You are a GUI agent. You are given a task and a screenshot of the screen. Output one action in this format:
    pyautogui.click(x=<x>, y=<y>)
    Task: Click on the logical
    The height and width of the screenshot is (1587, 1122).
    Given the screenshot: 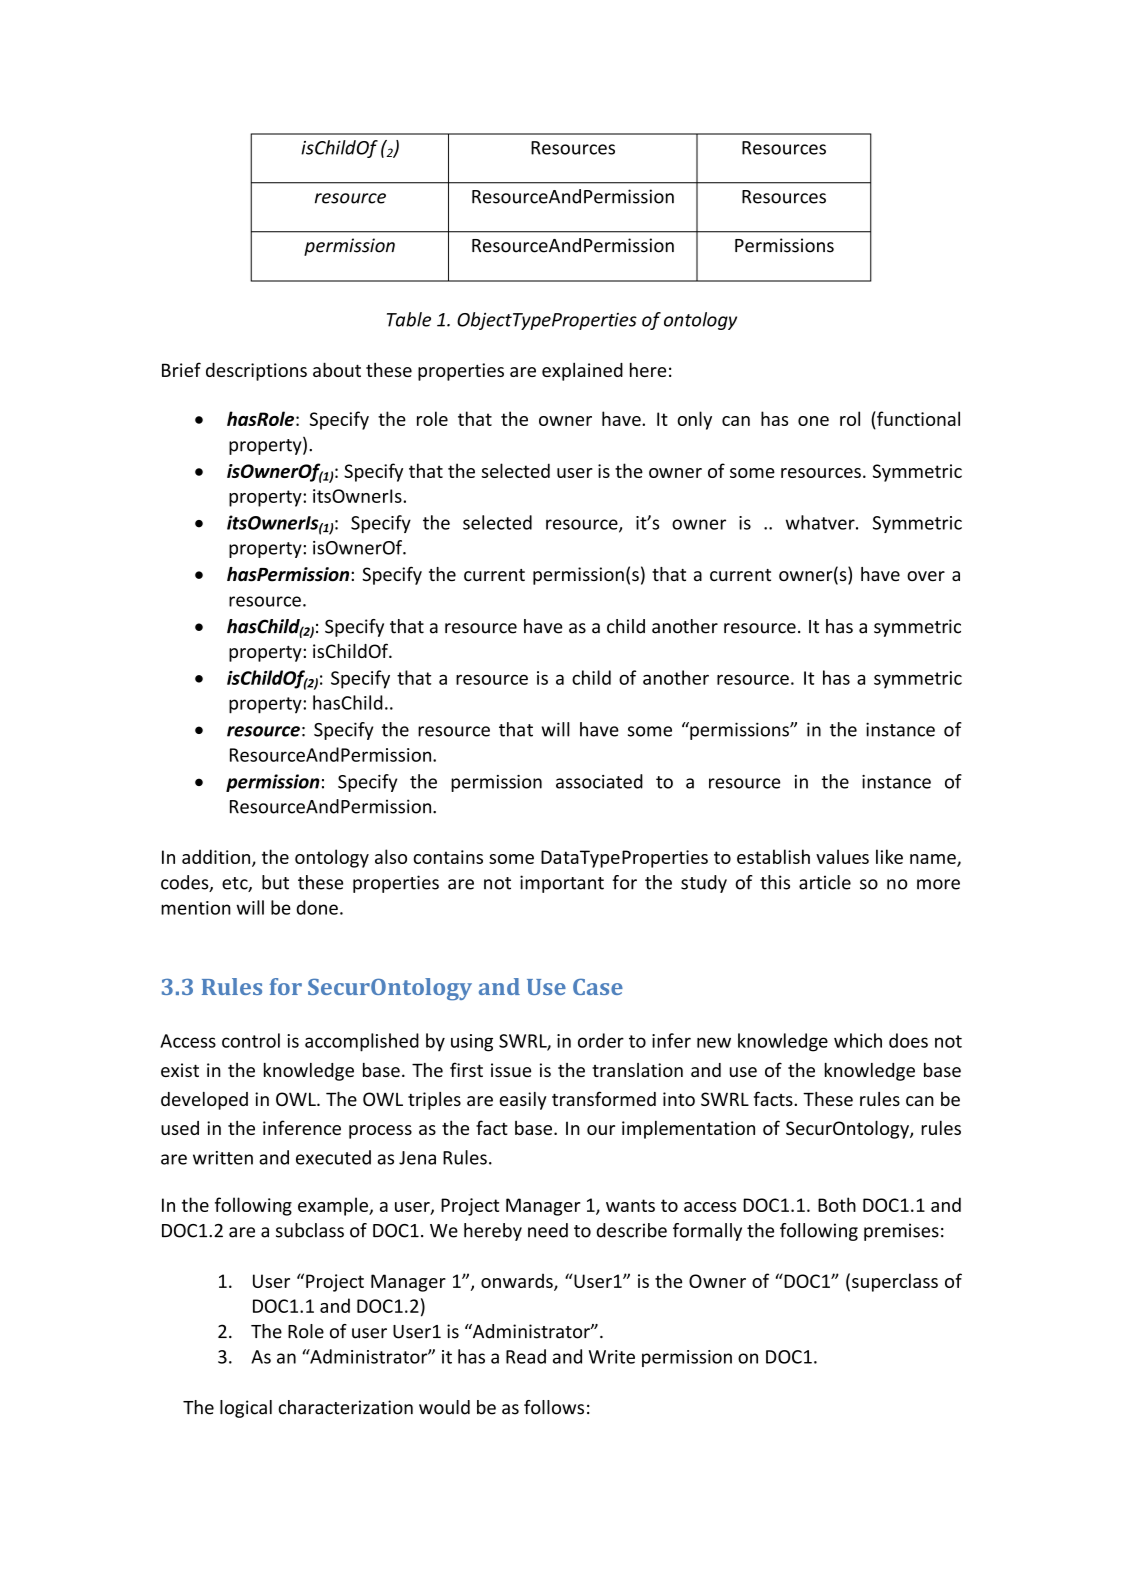 What is the action you would take?
    pyautogui.click(x=246, y=1409)
